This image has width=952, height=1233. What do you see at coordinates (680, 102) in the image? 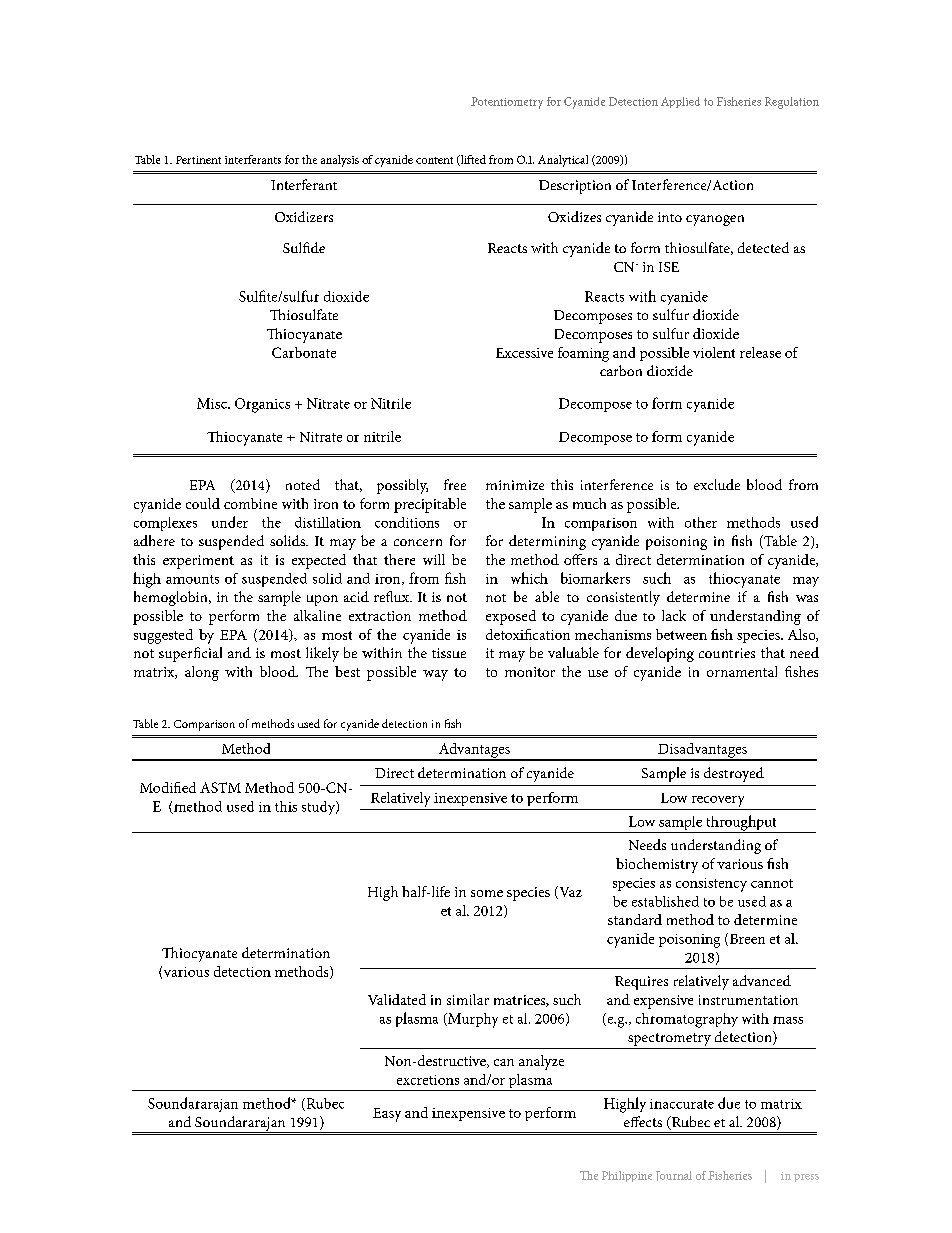
I see `Applied` at bounding box center [680, 102].
